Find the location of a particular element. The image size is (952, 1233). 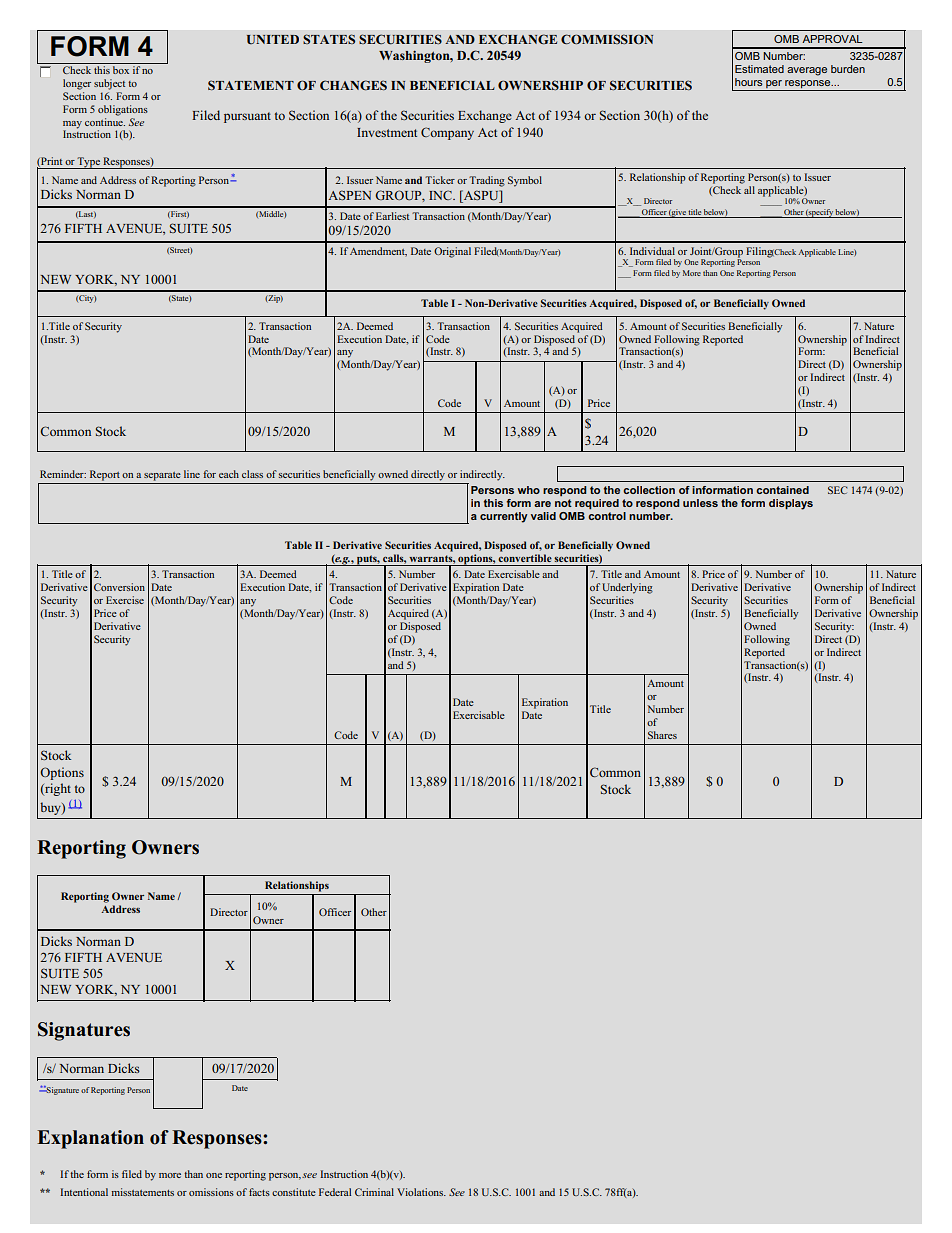

contained is located at coordinates (782, 490).
